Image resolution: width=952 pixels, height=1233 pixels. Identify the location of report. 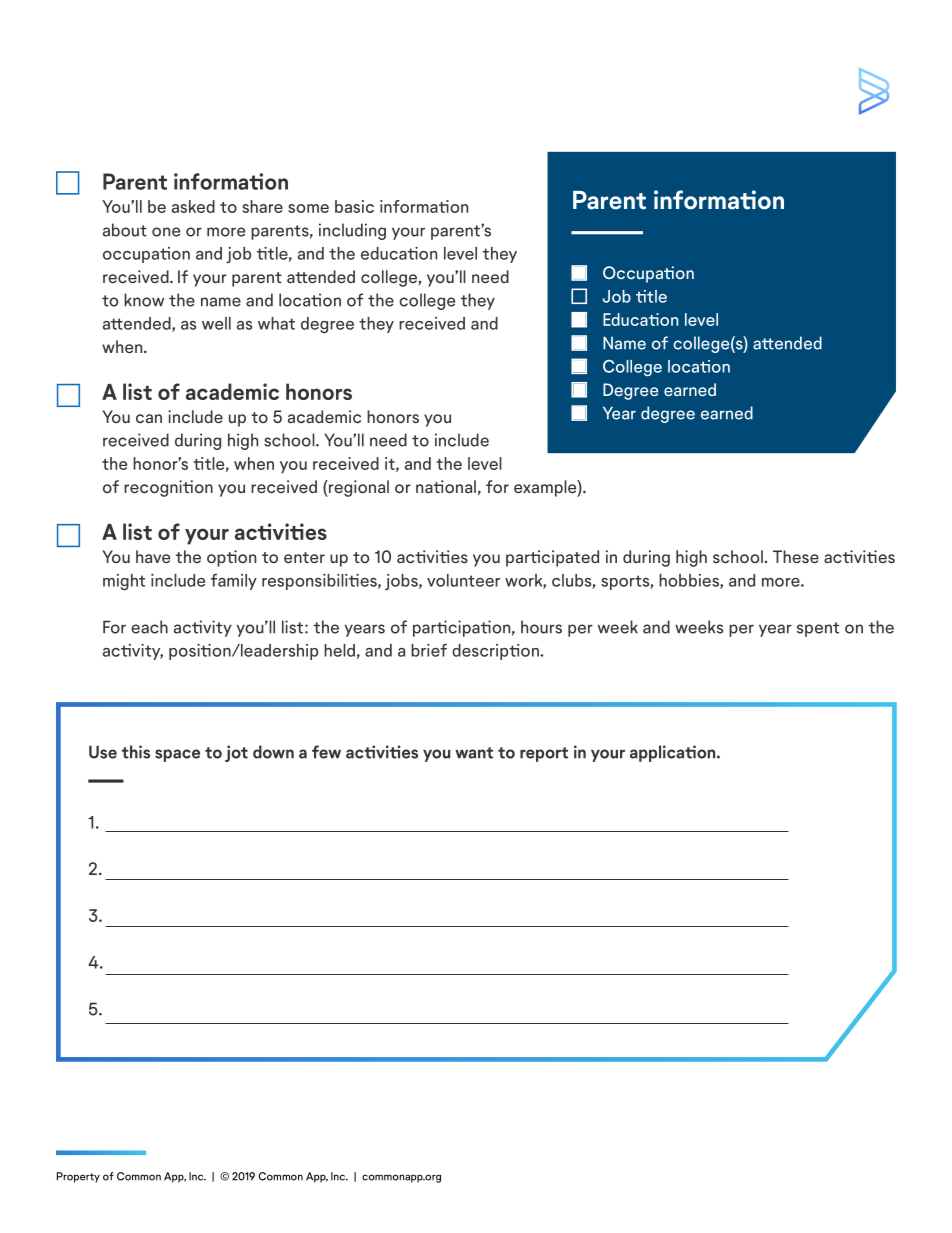
(544, 754).
